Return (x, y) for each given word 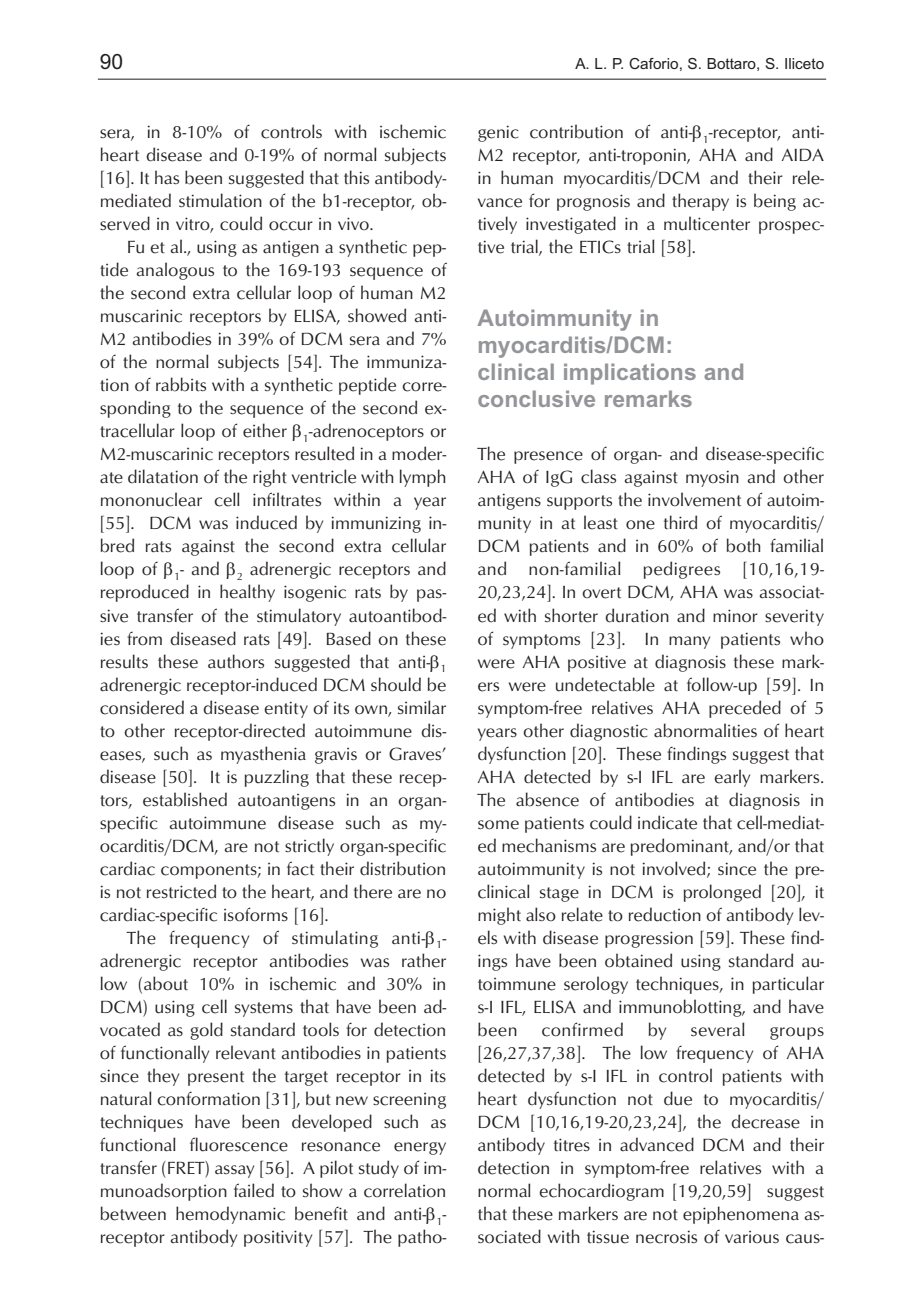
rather (424, 960)
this (356, 177)
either (265, 430)
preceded (745, 709)
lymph (422, 478)
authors (236, 661)
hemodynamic (230, 1215)
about (166, 983)
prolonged (722, 893)
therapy (700, 202)
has (167, 177)
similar (422, 707)
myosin (712, 478)
